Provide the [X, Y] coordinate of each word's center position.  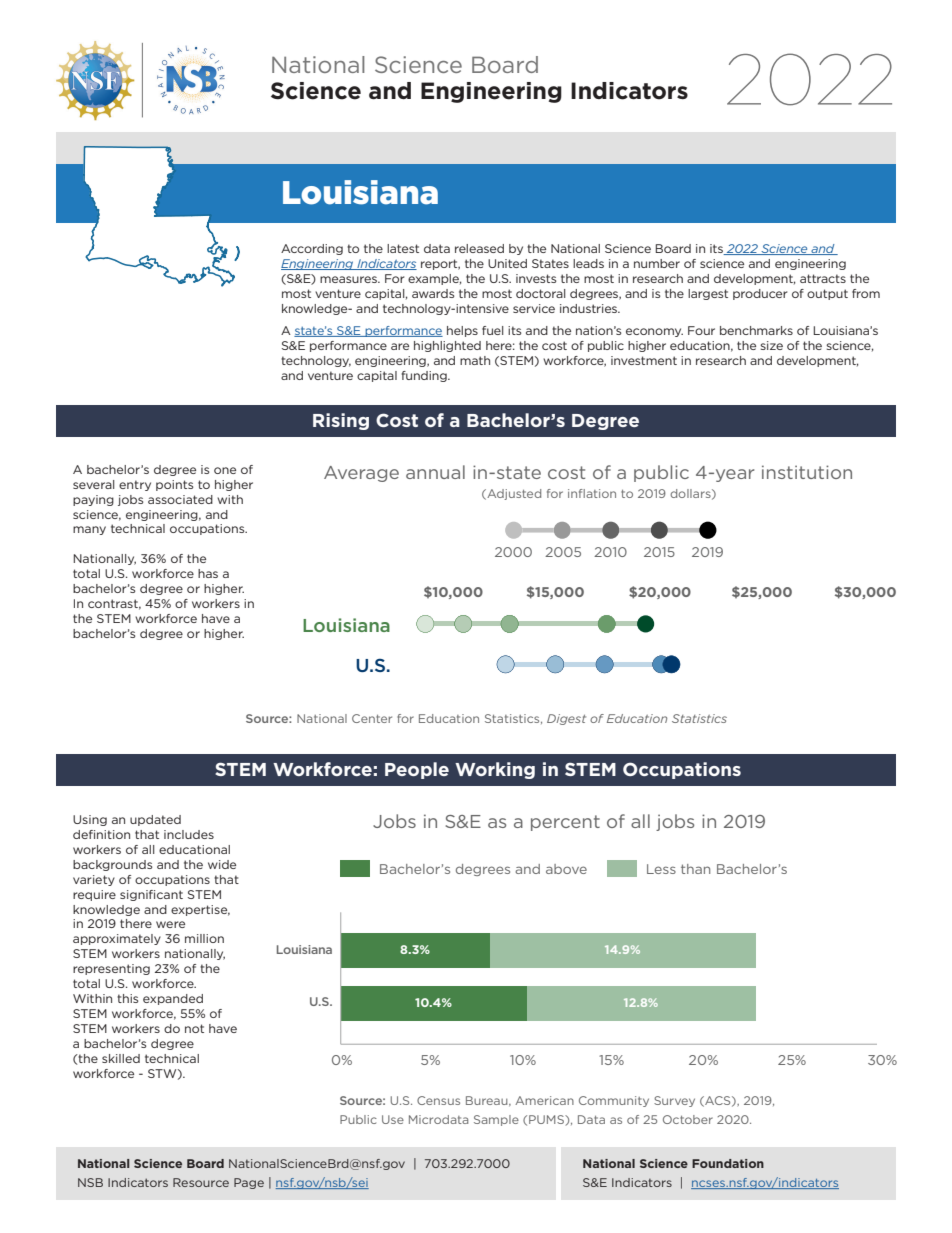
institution [807, 472]
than [695, 869]
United [507, 263]
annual [435, 472]
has [208, 573]
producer [760, 294]
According [312, 249]
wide [222, 864]
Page [249, 1183]
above [566, 869]
